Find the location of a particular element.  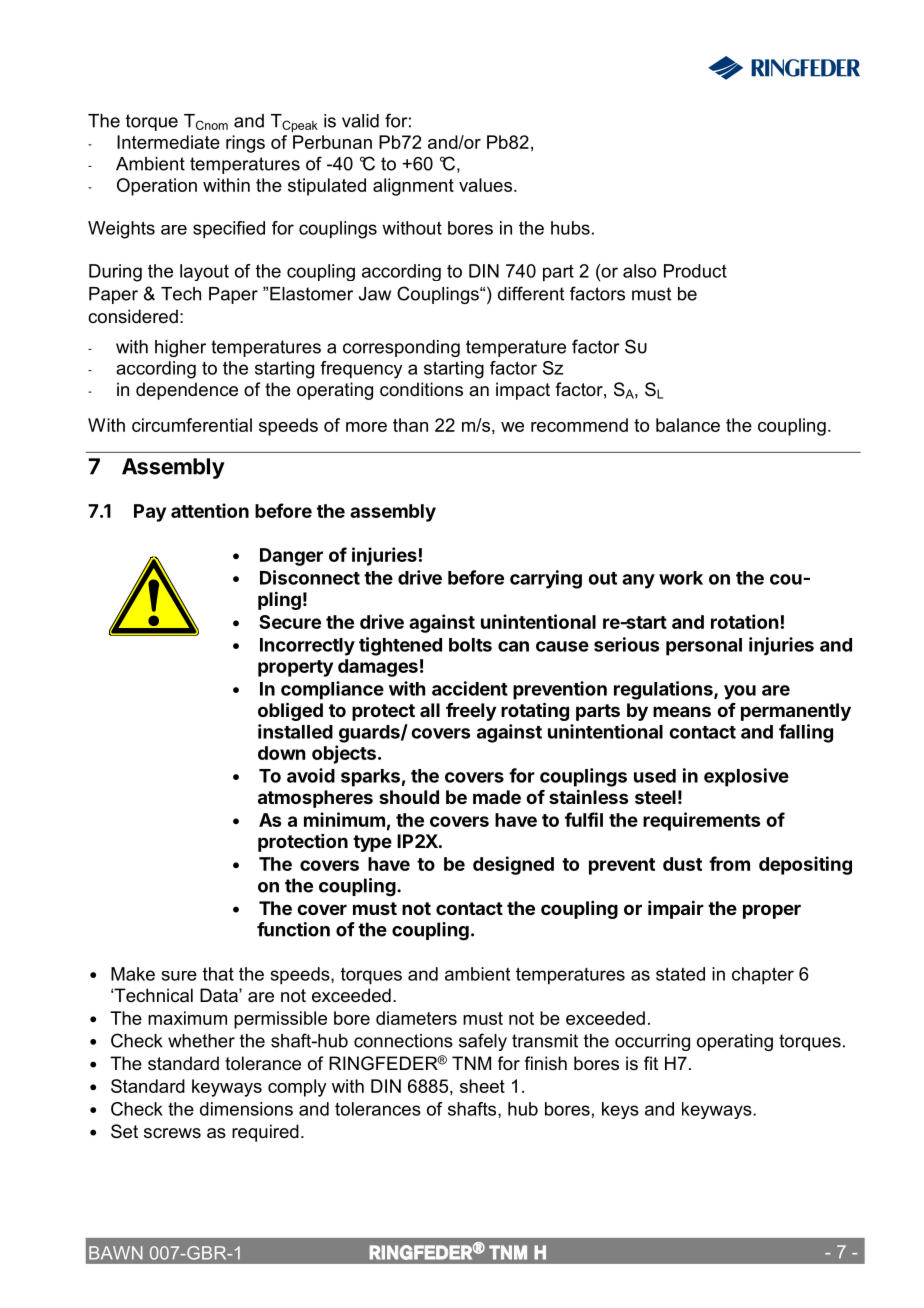

balance is located at coordinates (688, 425).
